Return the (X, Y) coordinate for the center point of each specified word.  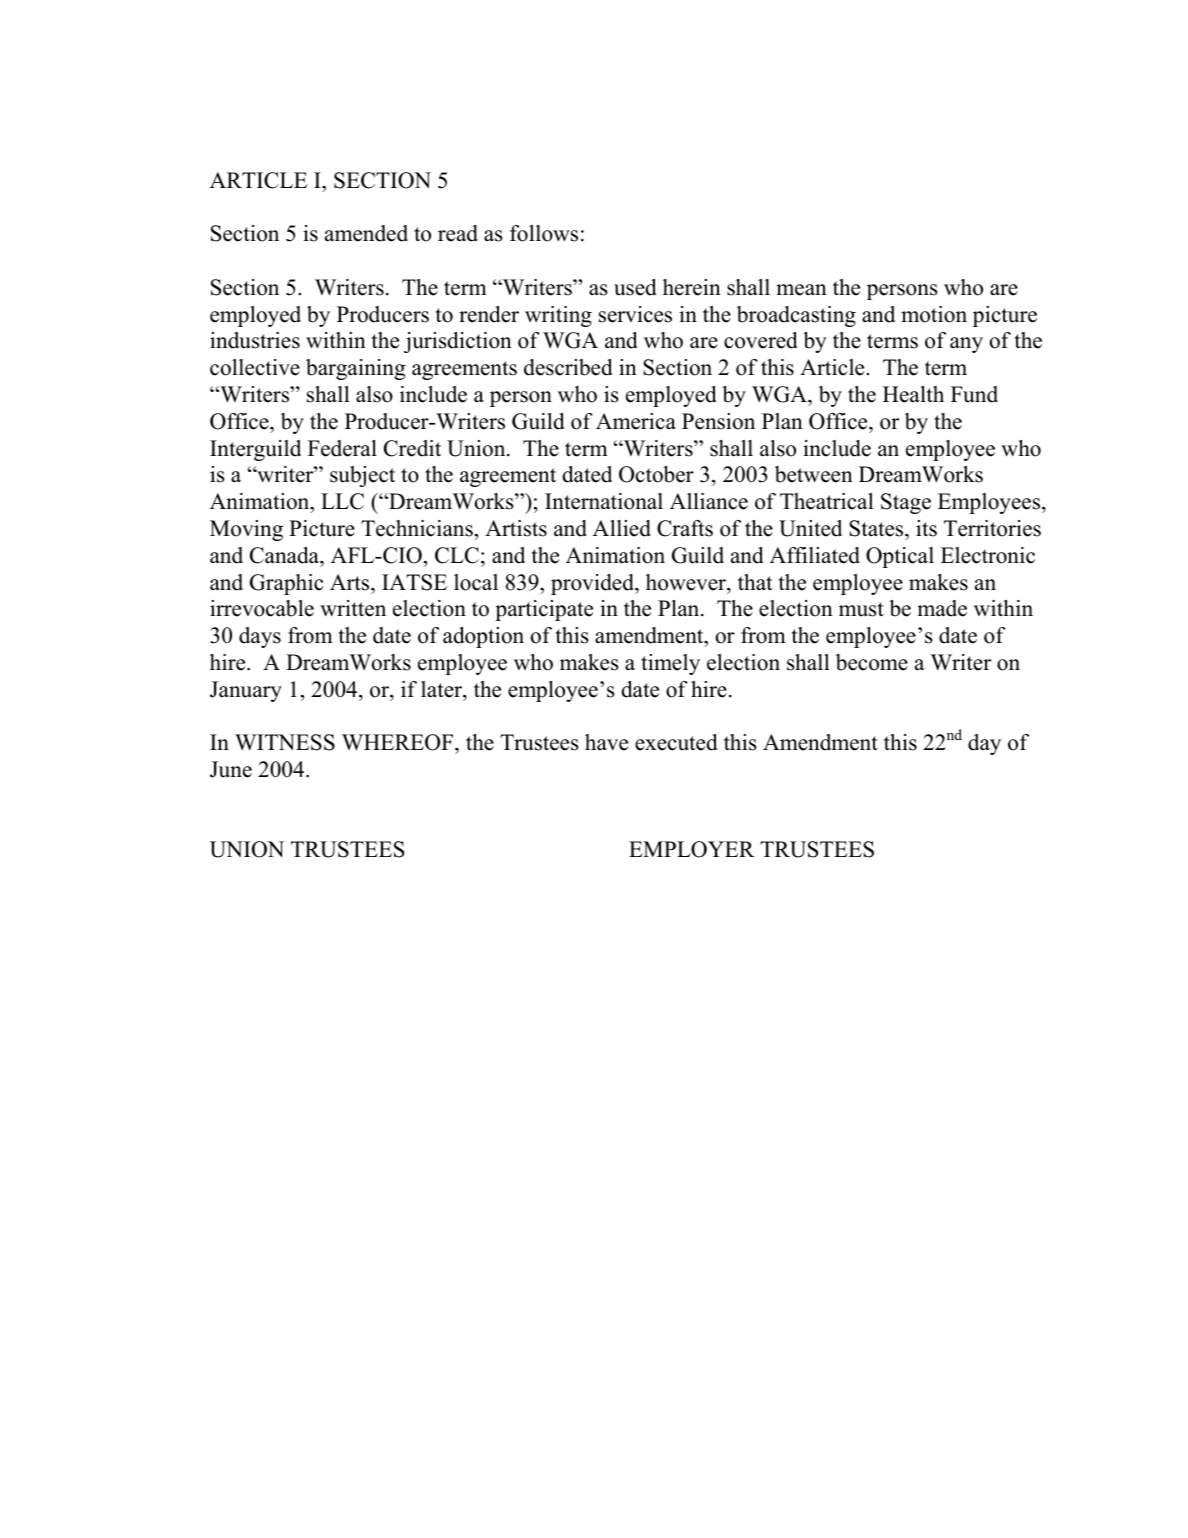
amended (366, 233)
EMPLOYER (692, 849)
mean (801, 290)
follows (544, 233)
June (231, 769)
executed (676, 742)
